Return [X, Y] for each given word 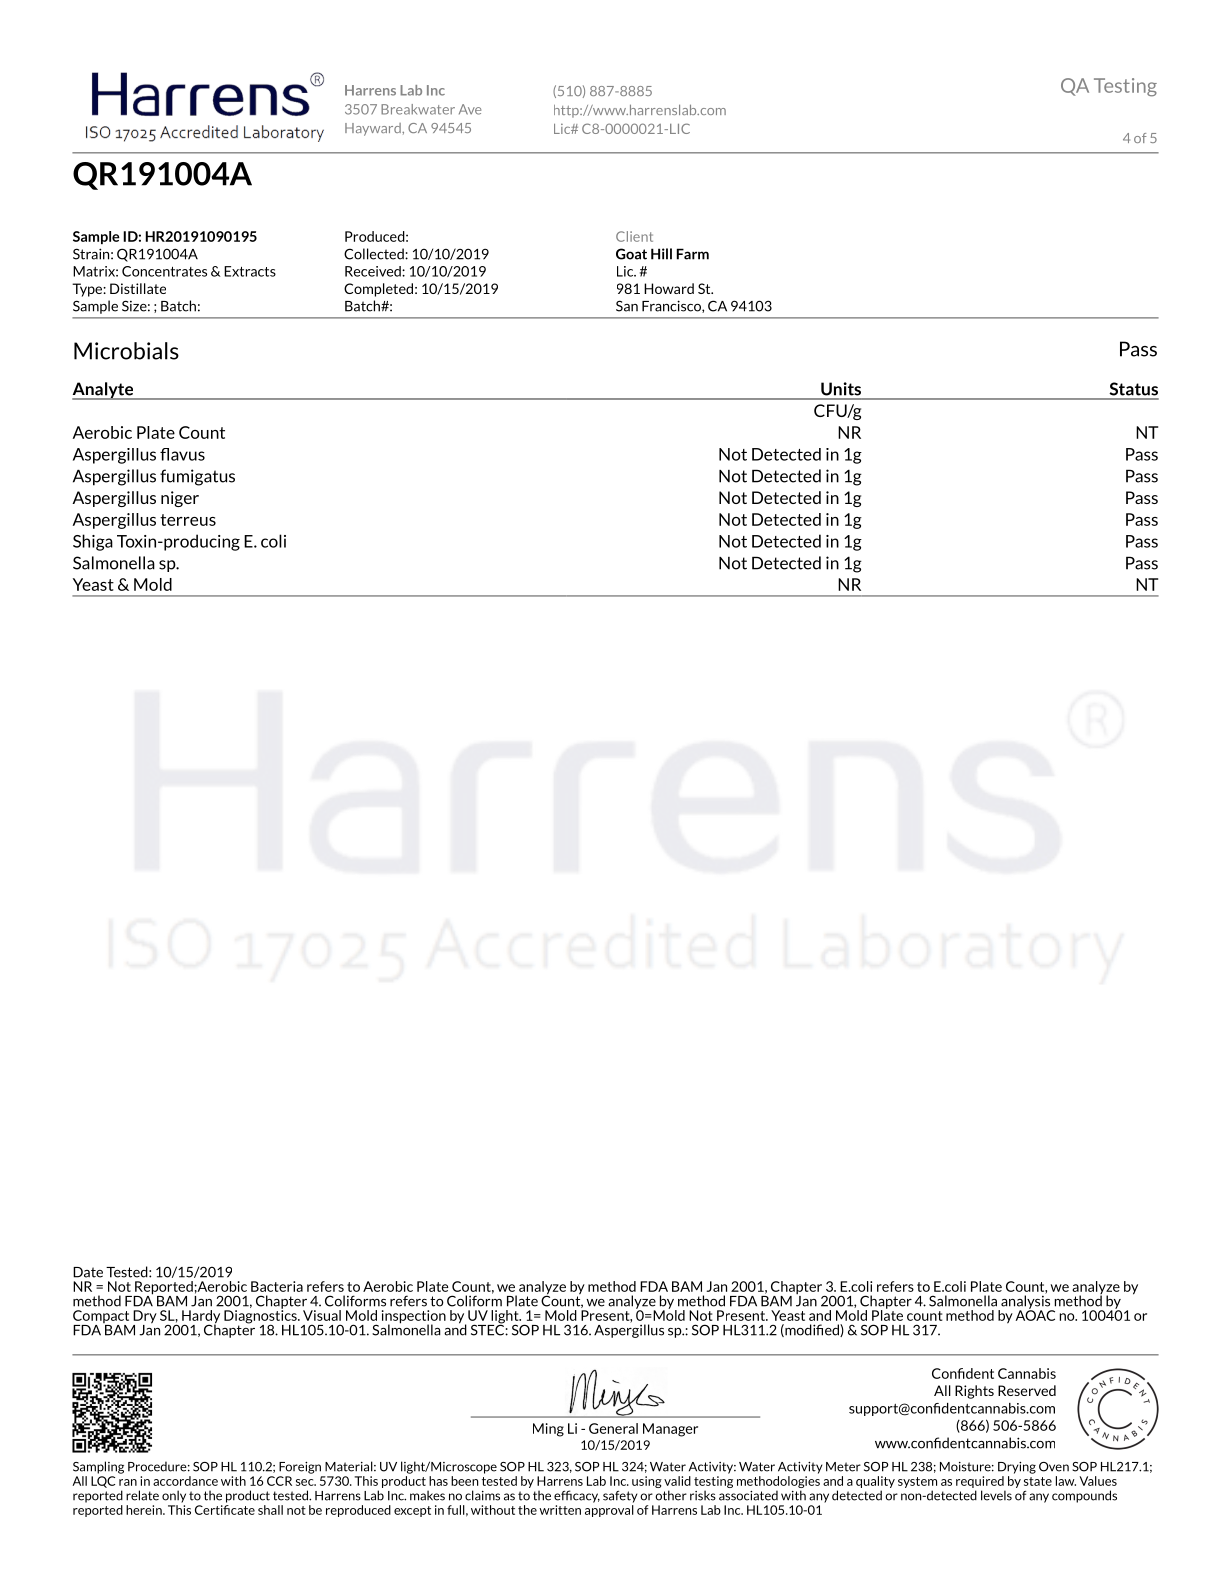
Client [634, 236]
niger [180, 499]
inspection [414, 1318]
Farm [693, 254]
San [627, 306]
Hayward [374, 129]
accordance [185, 1481]
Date [88, 1272]
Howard [669, 288]
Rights [974, 1392]
